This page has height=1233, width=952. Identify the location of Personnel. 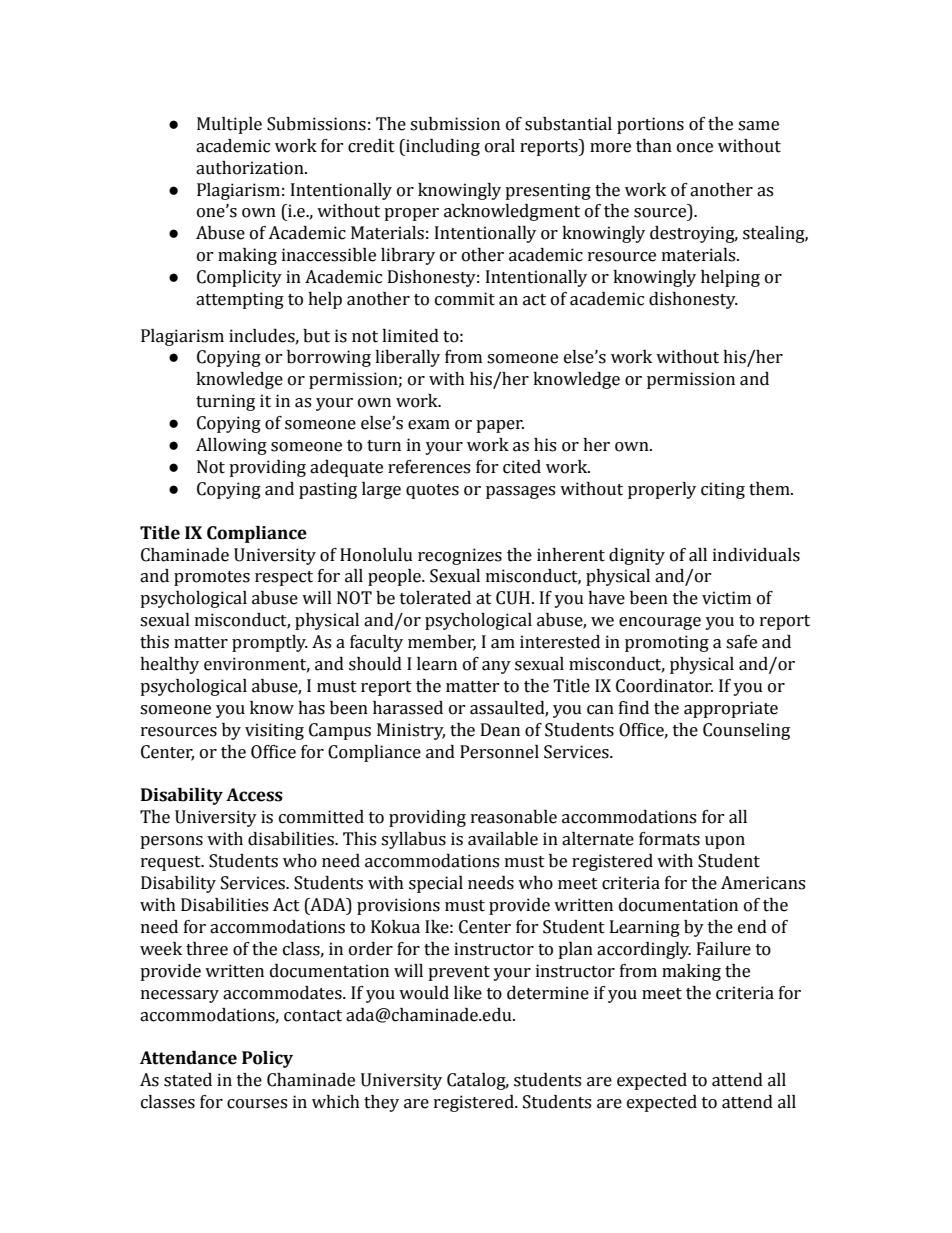
(499, 752).
